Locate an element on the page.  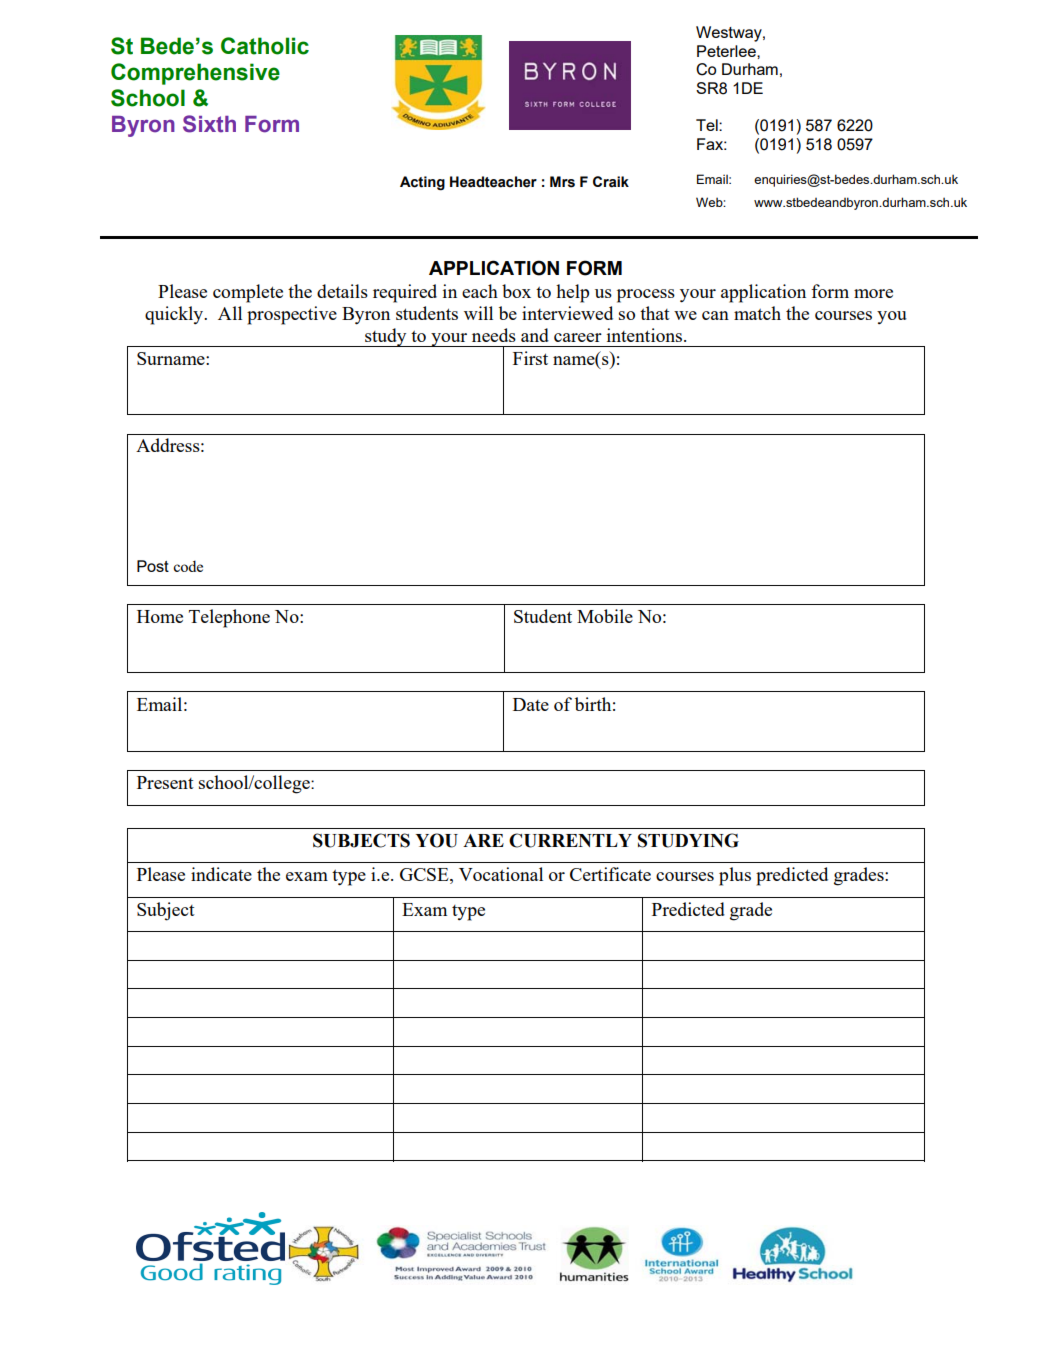
needs is located at coordinates (494, 335).
